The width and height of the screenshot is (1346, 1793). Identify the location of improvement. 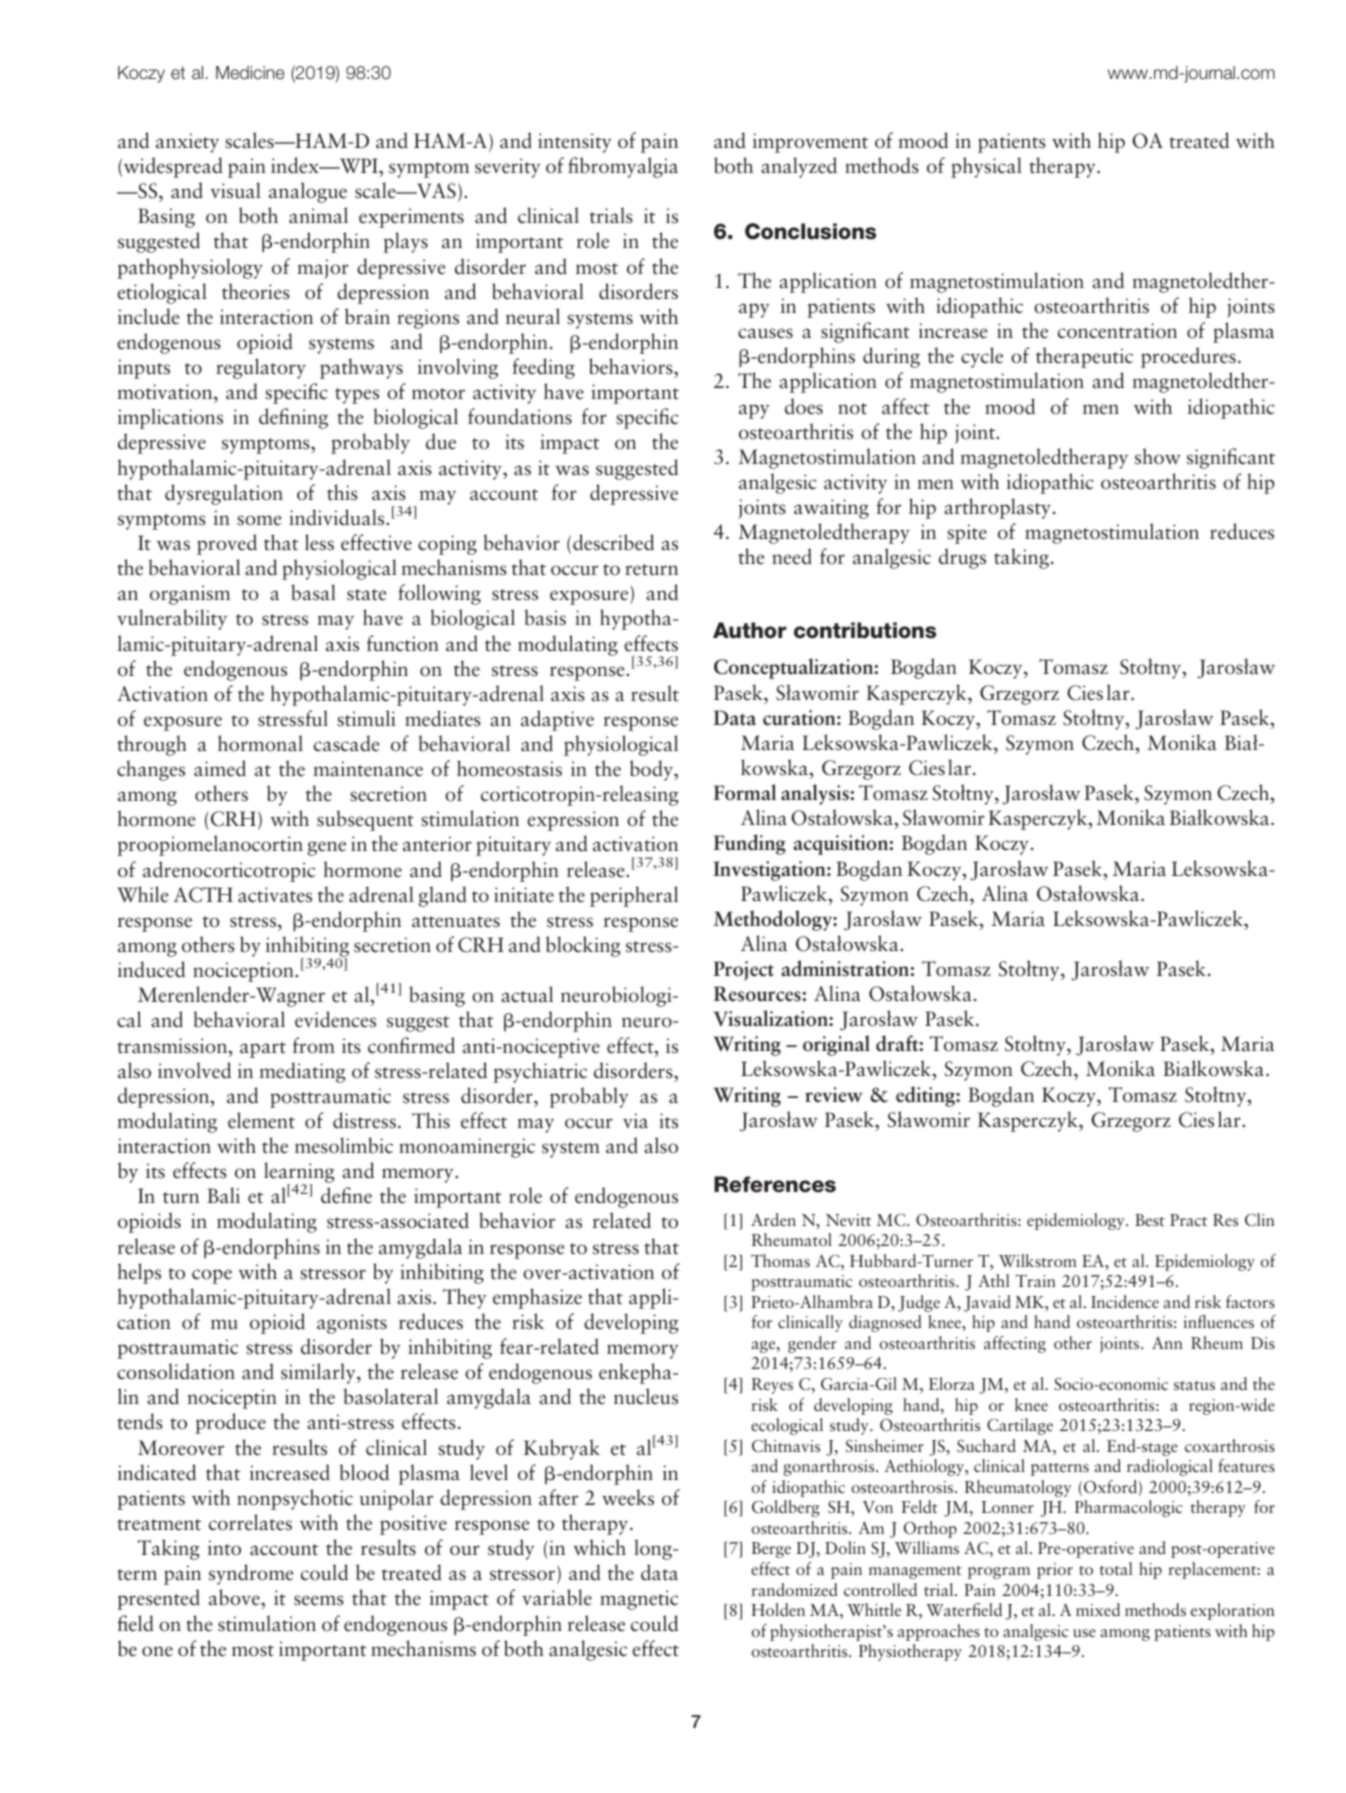
(810, 143).
